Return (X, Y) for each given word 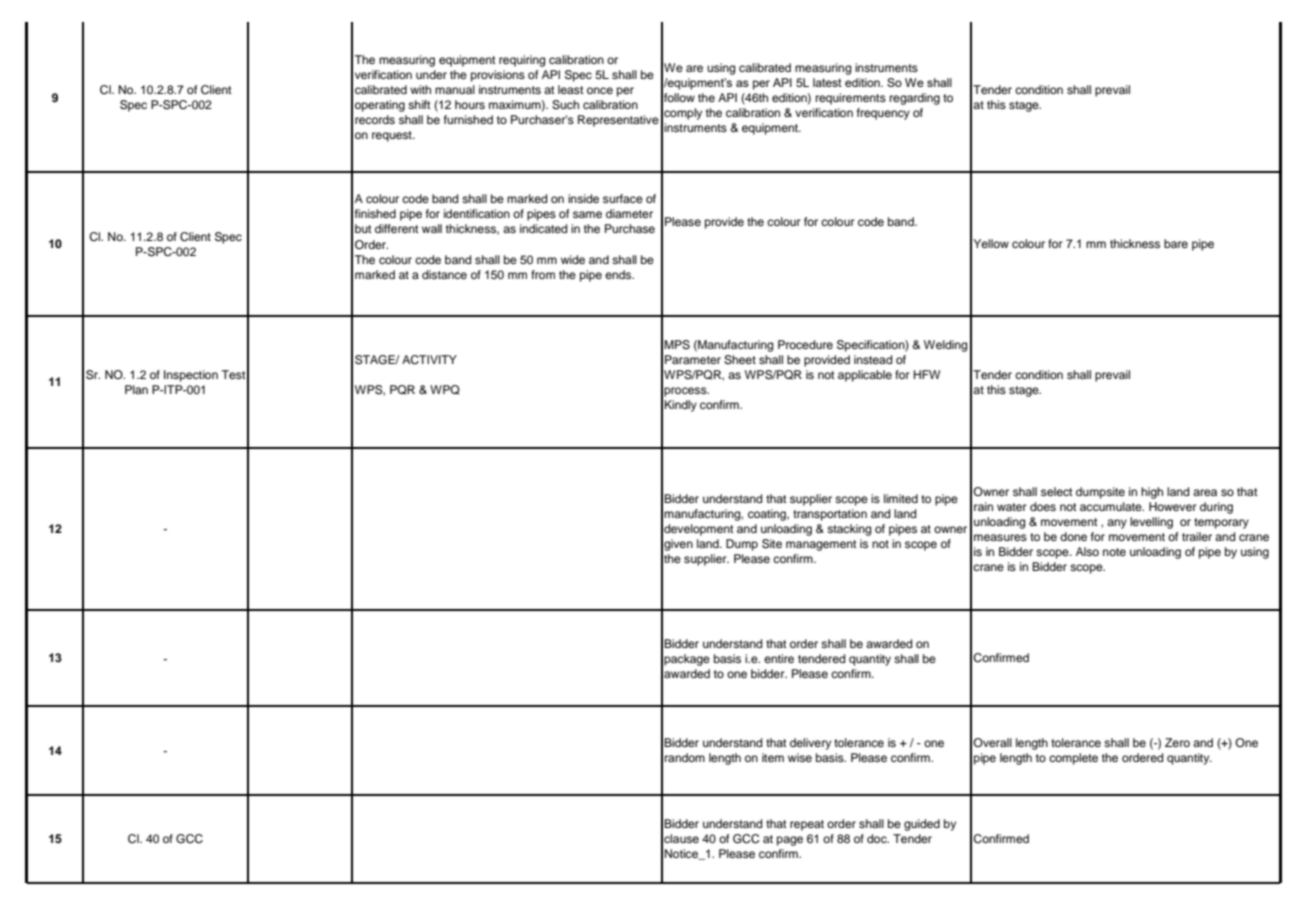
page (790, 841)
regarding (915, 99)
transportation (830, 515)
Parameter (693, 359)
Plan (136, 389)
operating (380, 106)
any (1117, 524)
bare (1176, 243)
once (600, 90)
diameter (629, 213)
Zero (1177, 742)
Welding (945, 346)
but (363, 228)
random (685, 757)
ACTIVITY (429, 360)
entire (779, 658)
